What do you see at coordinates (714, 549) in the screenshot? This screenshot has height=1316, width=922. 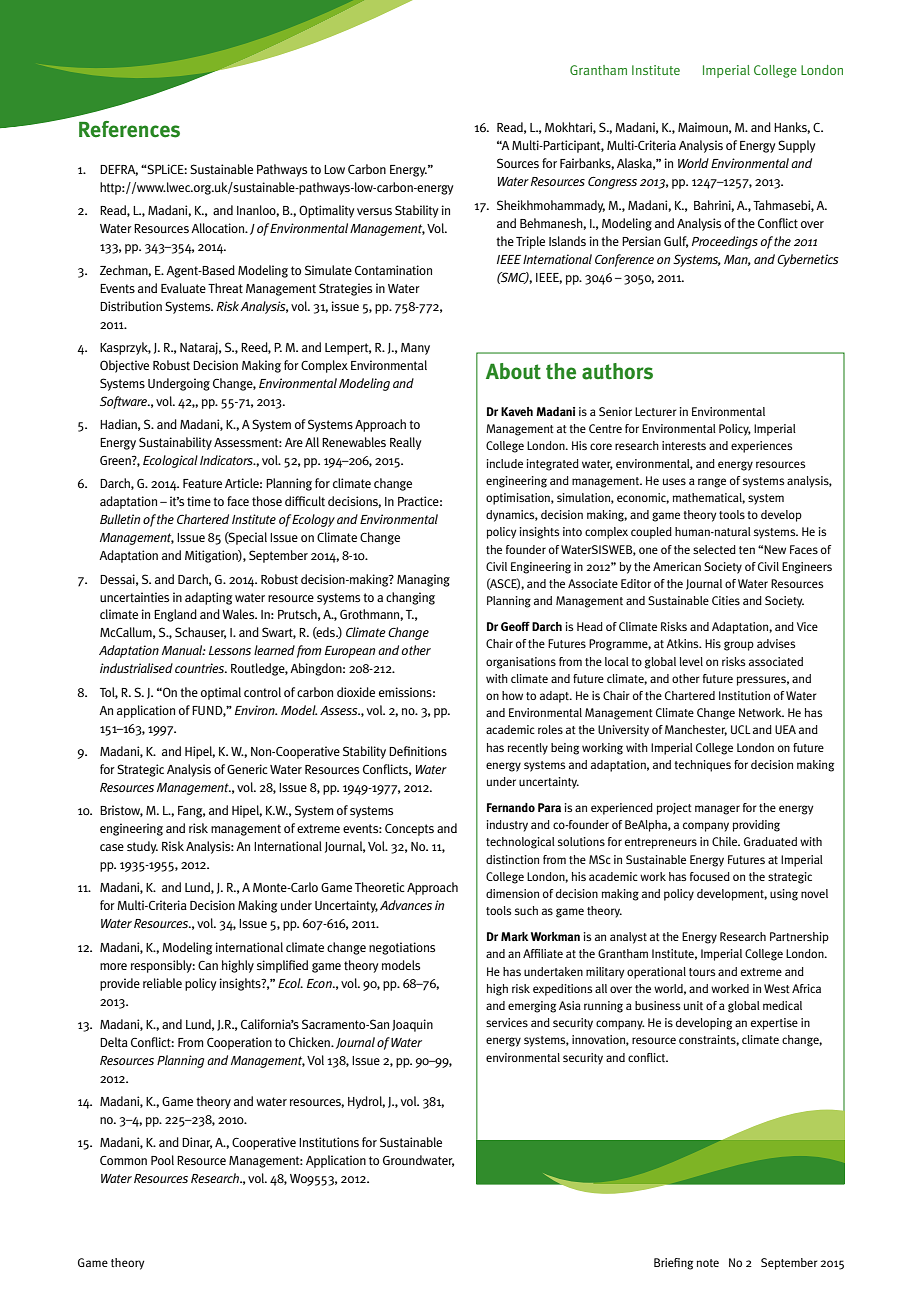 I see `selected` at bounding box center [714, 549].
